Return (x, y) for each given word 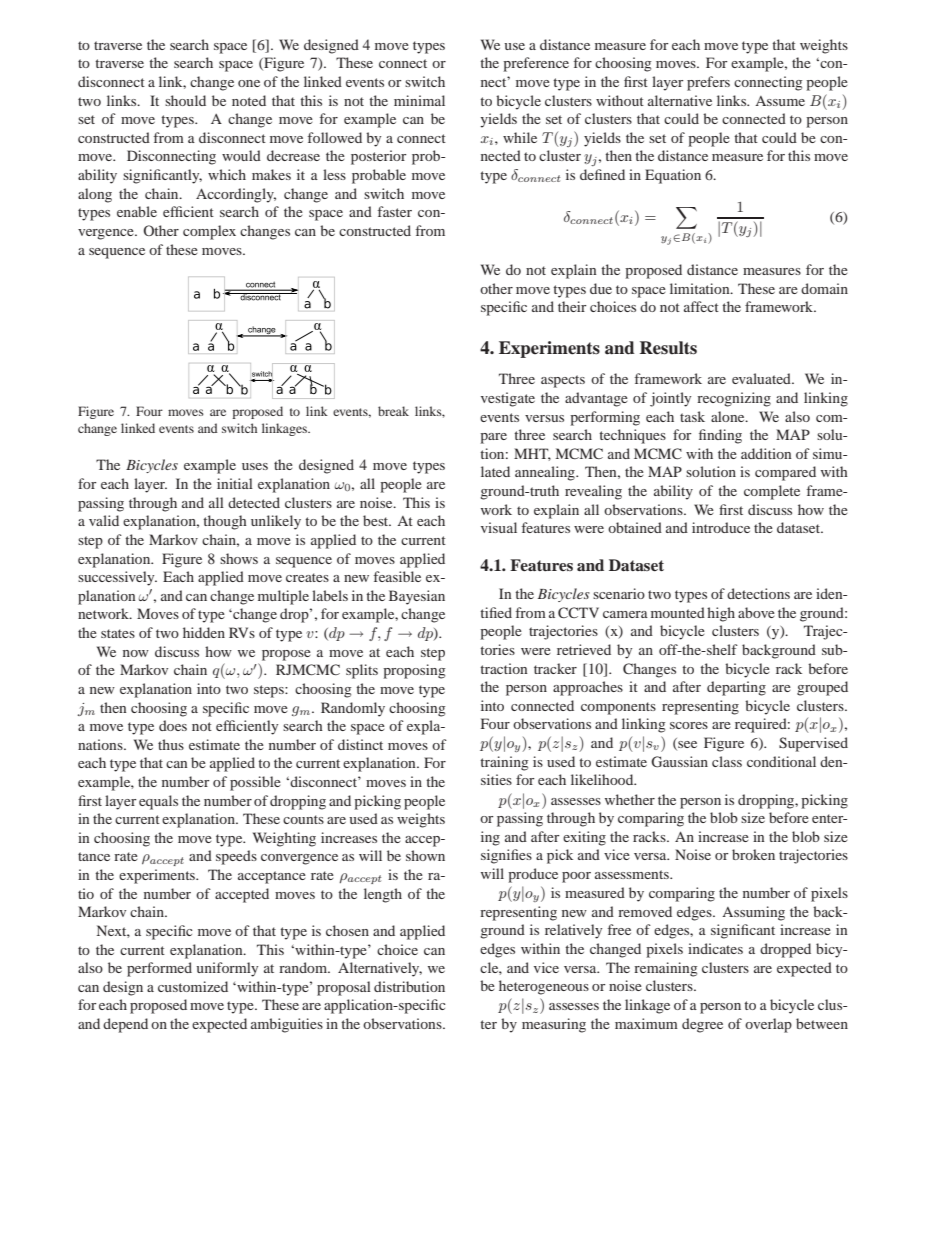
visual (499, 527)
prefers (708, 83)
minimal (419, 100)
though (225, 522)
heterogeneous (544, 987)
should (185, 100)
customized (193, 986)
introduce (721, 527)
